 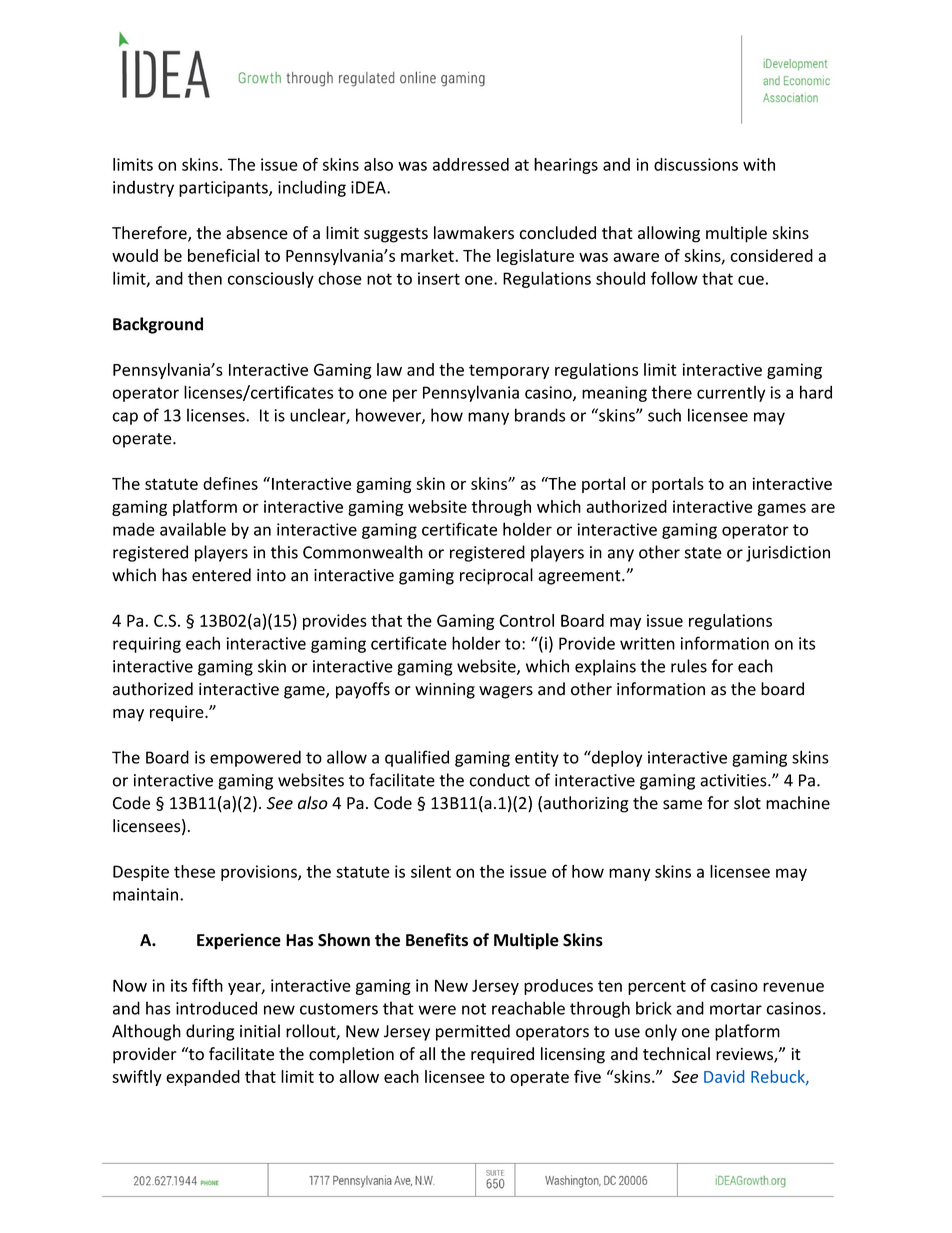 I want to click on rules, so click(x=689, y=666).
